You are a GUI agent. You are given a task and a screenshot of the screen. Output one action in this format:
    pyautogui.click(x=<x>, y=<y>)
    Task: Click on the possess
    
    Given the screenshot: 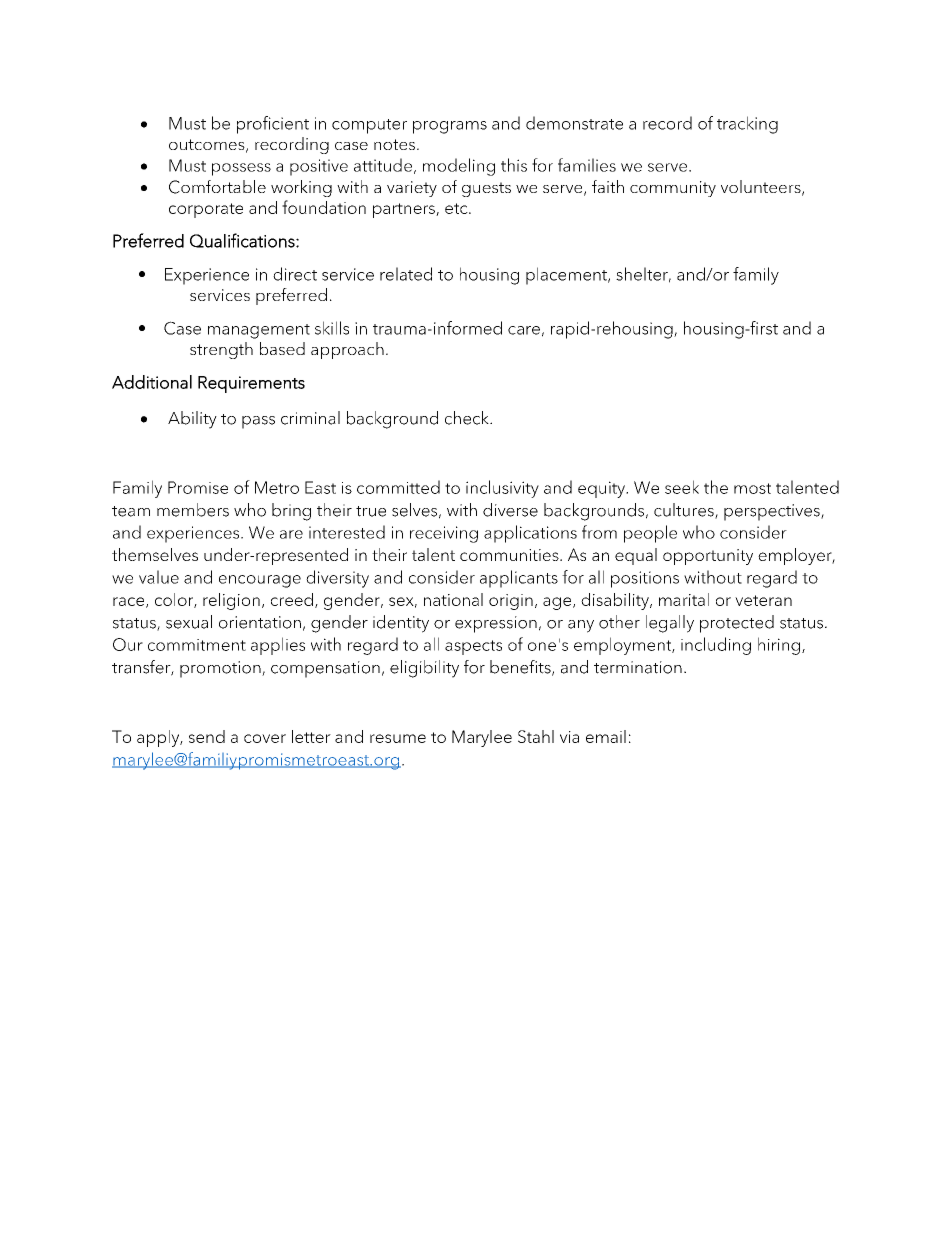 What is the action you would take?
    pyautogui.click(x=241, y=169)
